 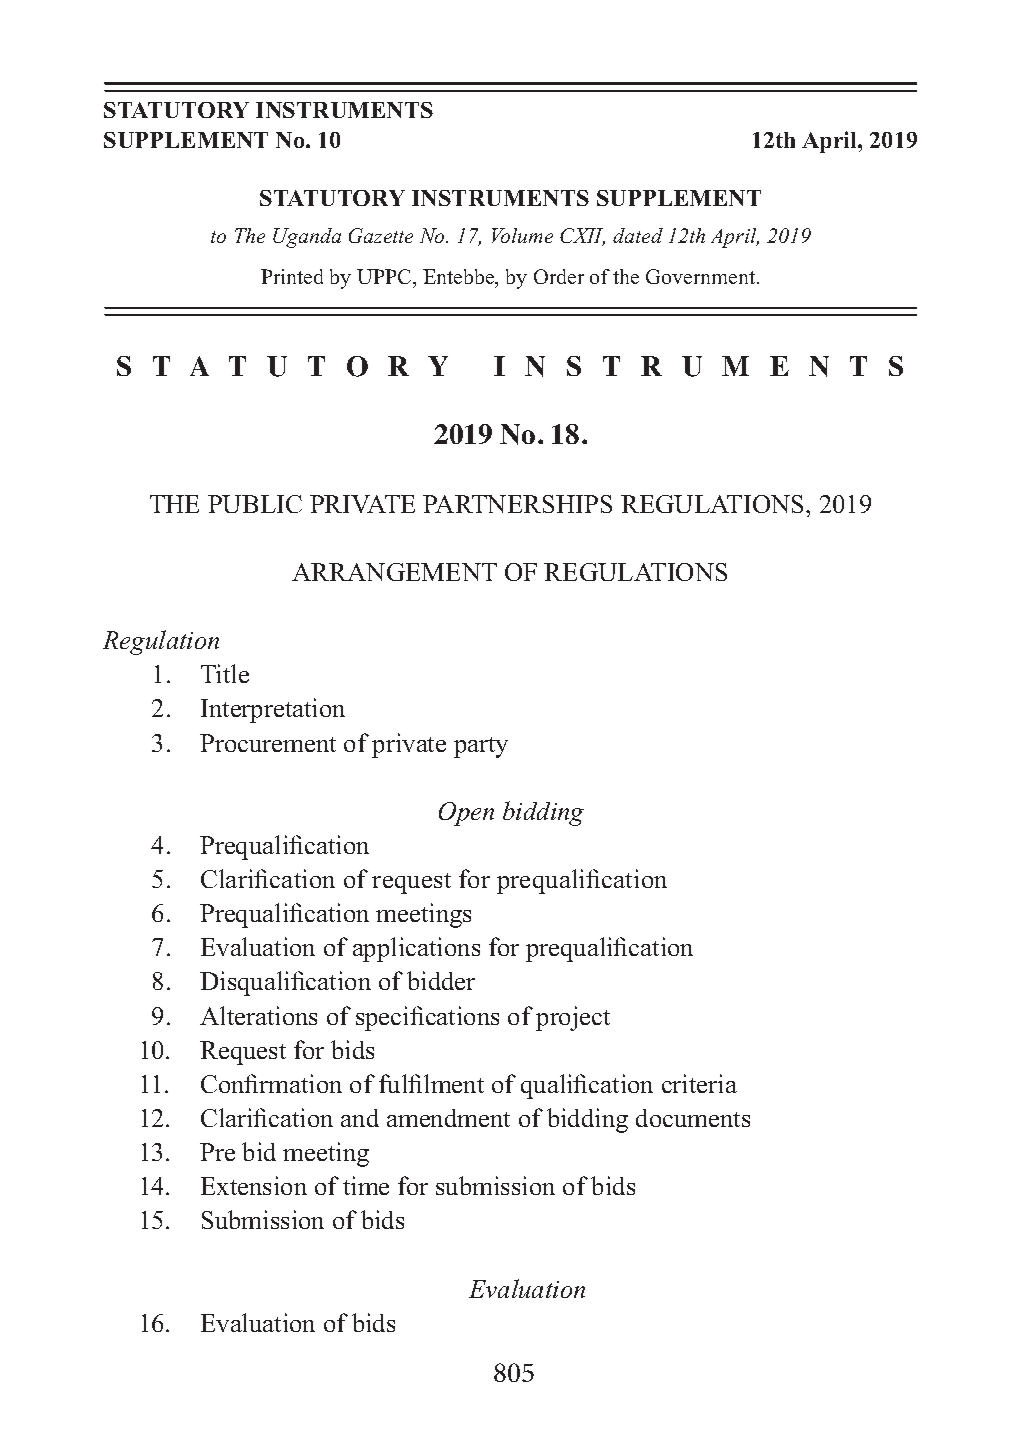 What do you see at coordinates (481, 747) in the image?
I see `party` at bounding box center [481, 747].
